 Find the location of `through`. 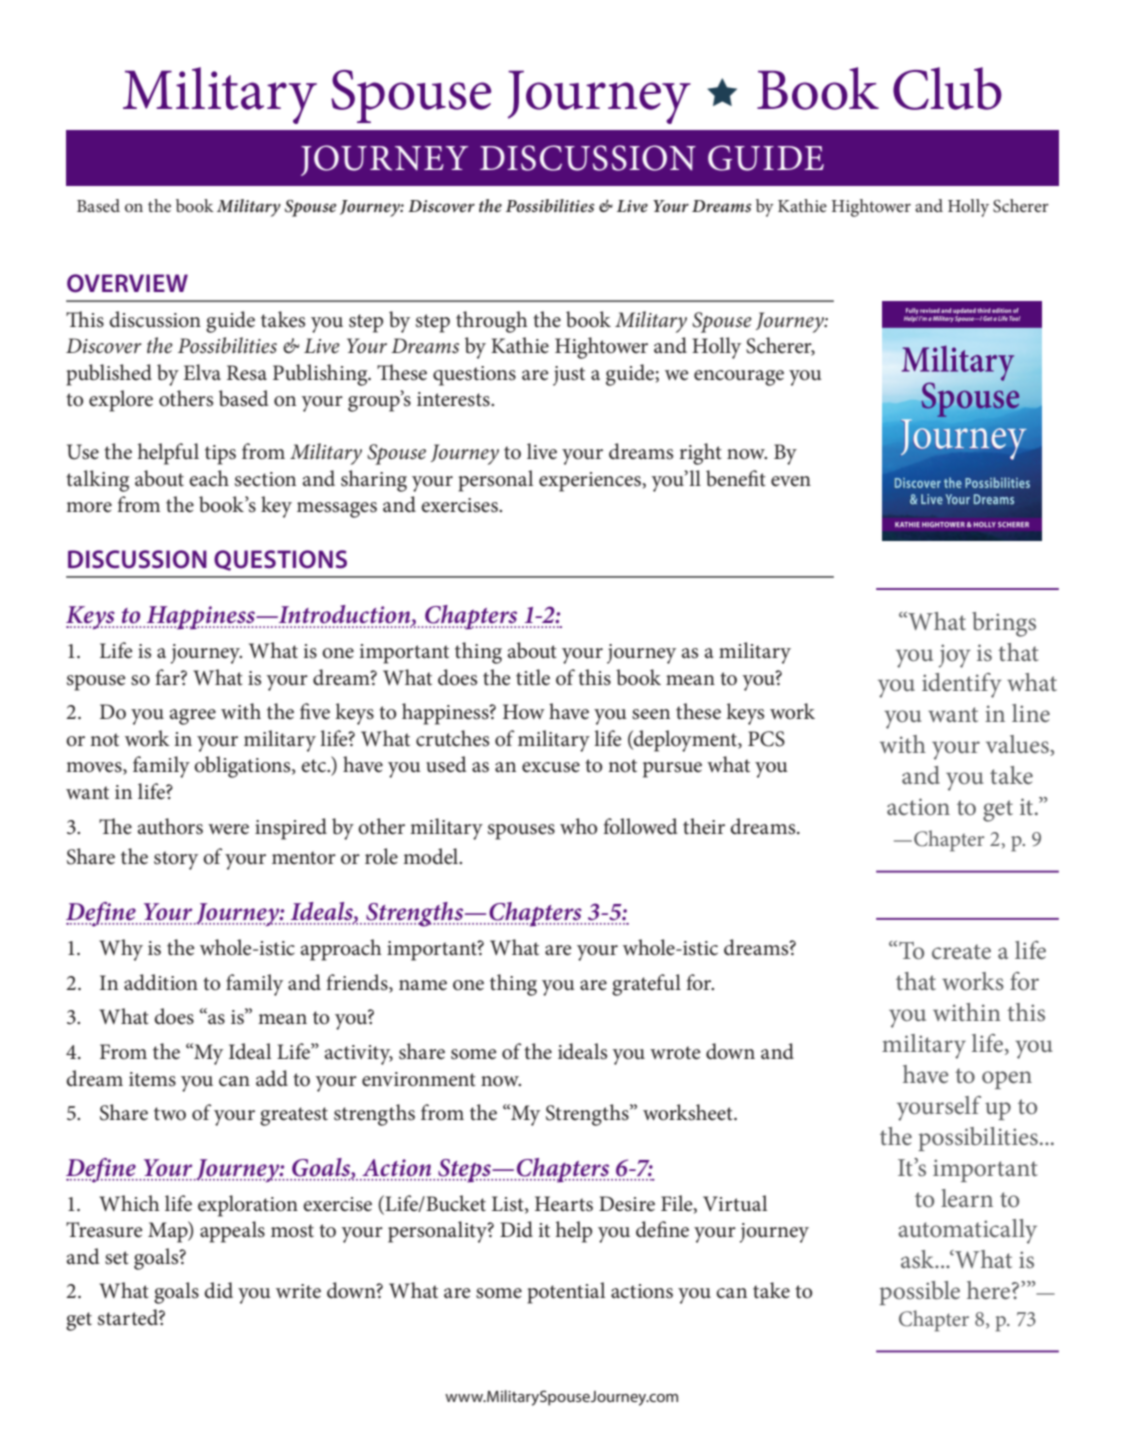

through is located at coordinates (492, 322).
